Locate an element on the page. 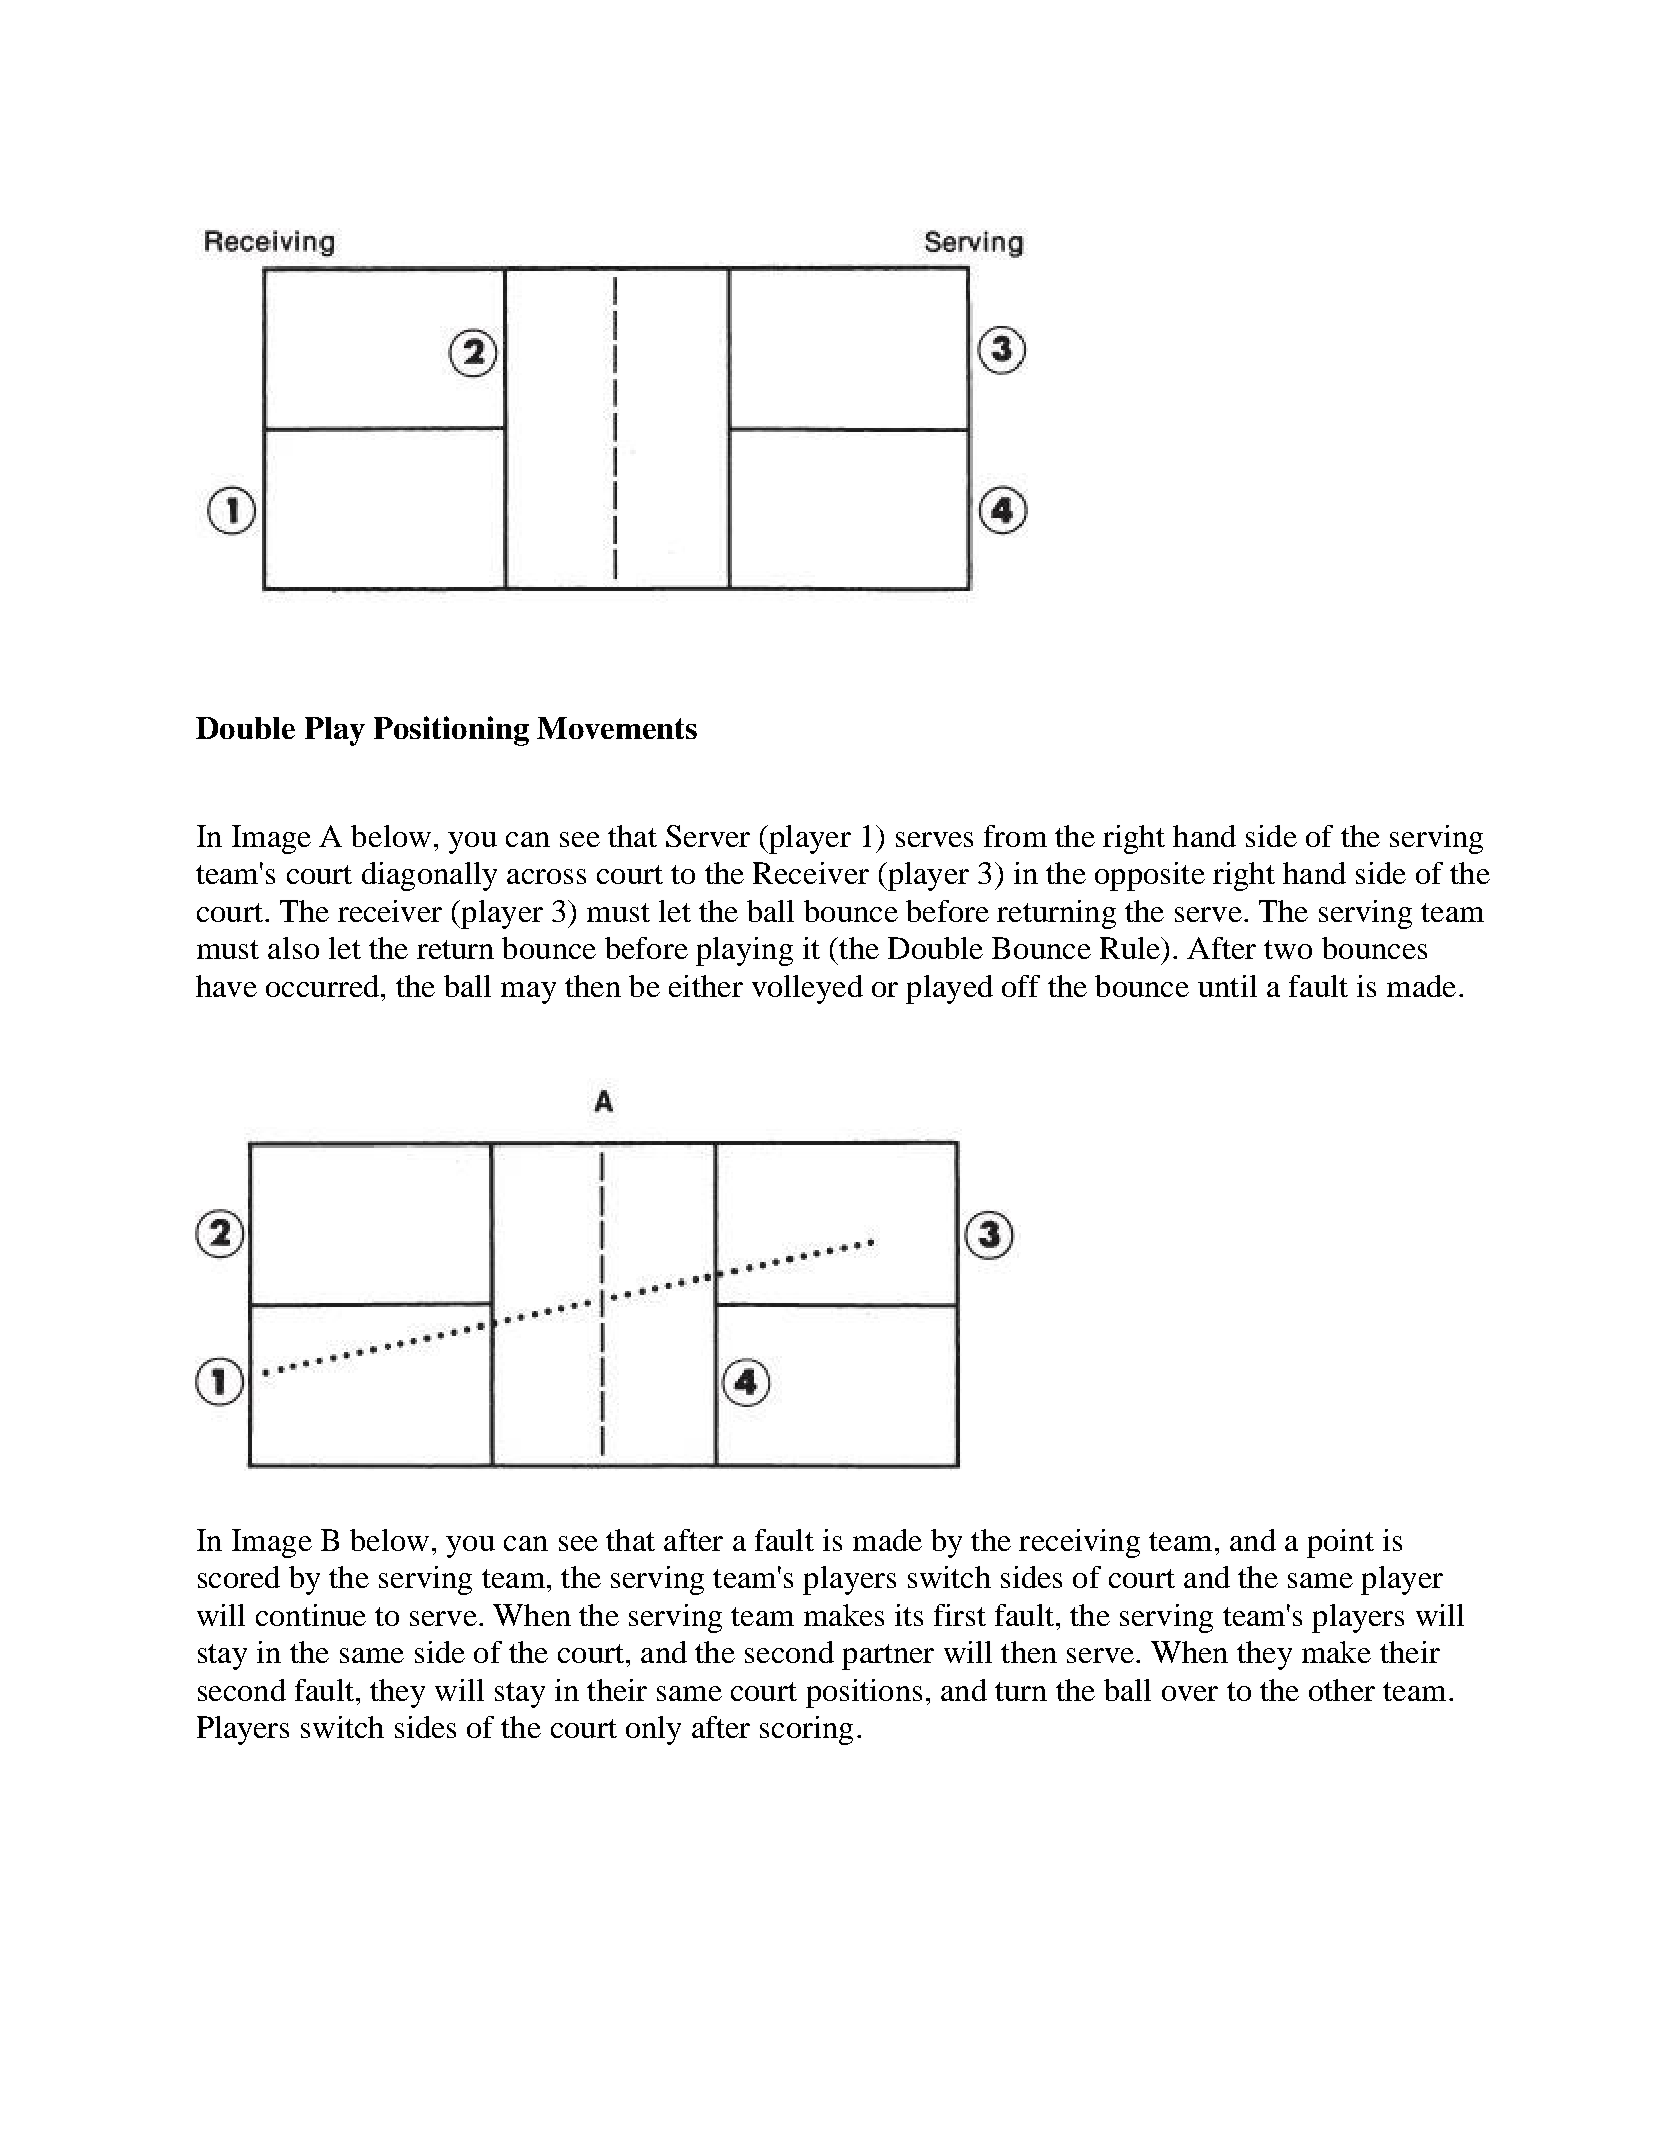 The width and height of the document is (1663, 2152). over is located at coordinates (1190, 1693).
